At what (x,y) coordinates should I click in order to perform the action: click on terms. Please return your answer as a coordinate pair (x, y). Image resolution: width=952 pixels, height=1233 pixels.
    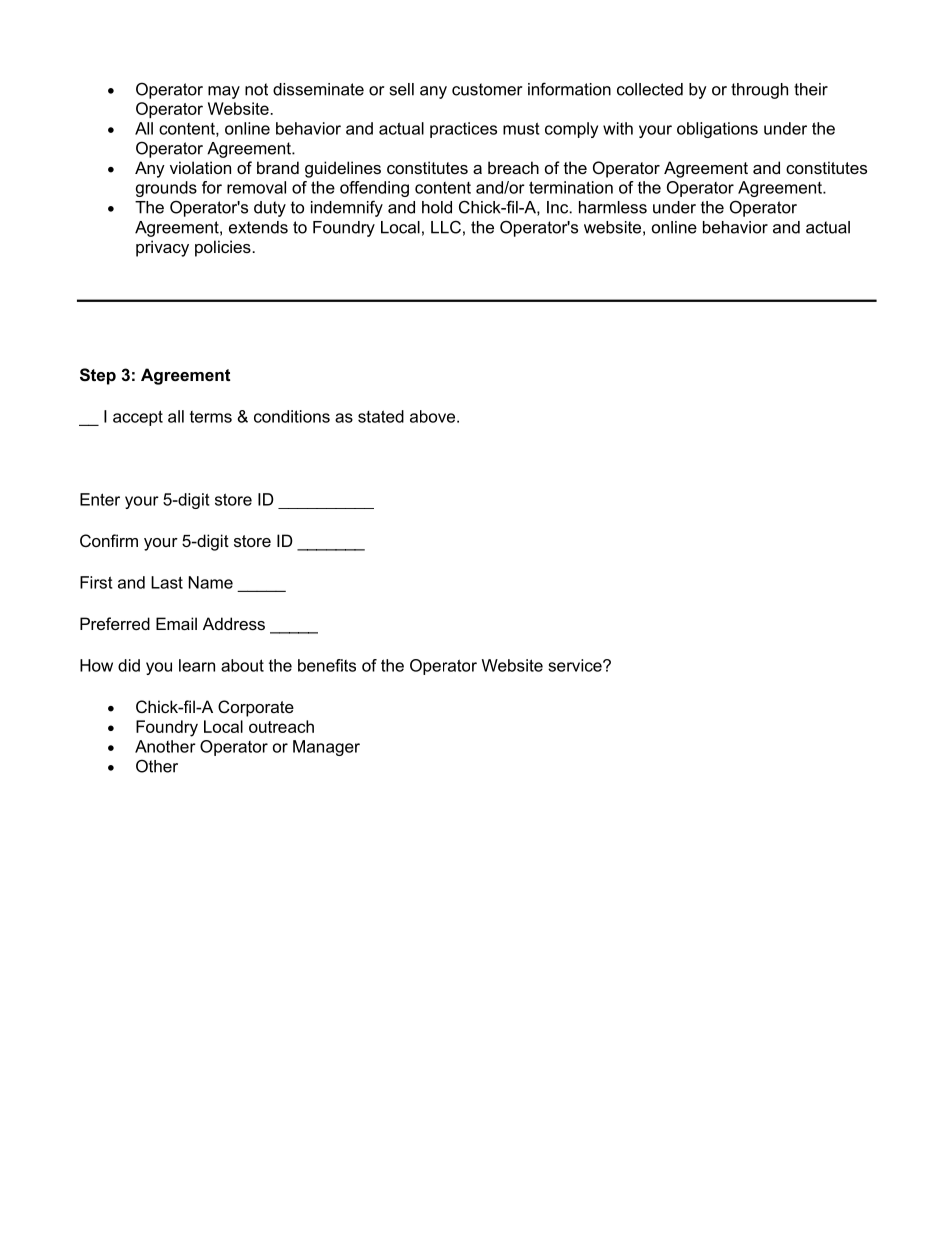
    Looking at the image, I should click on (211, 417).
